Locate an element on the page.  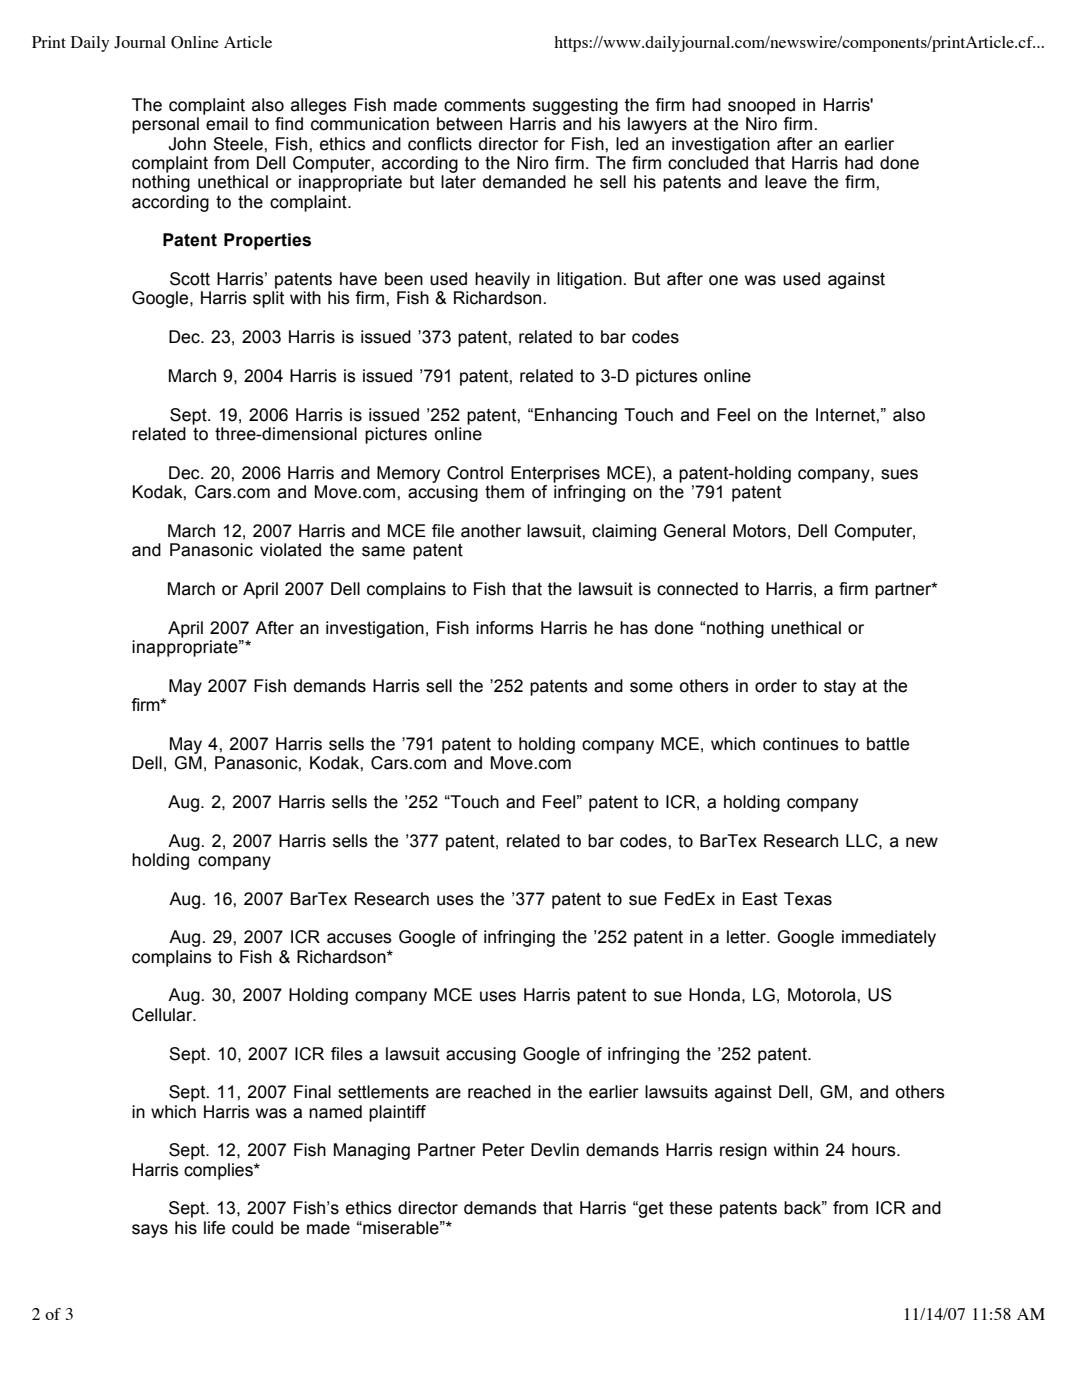
leave is located at coordinates (786, 182).
